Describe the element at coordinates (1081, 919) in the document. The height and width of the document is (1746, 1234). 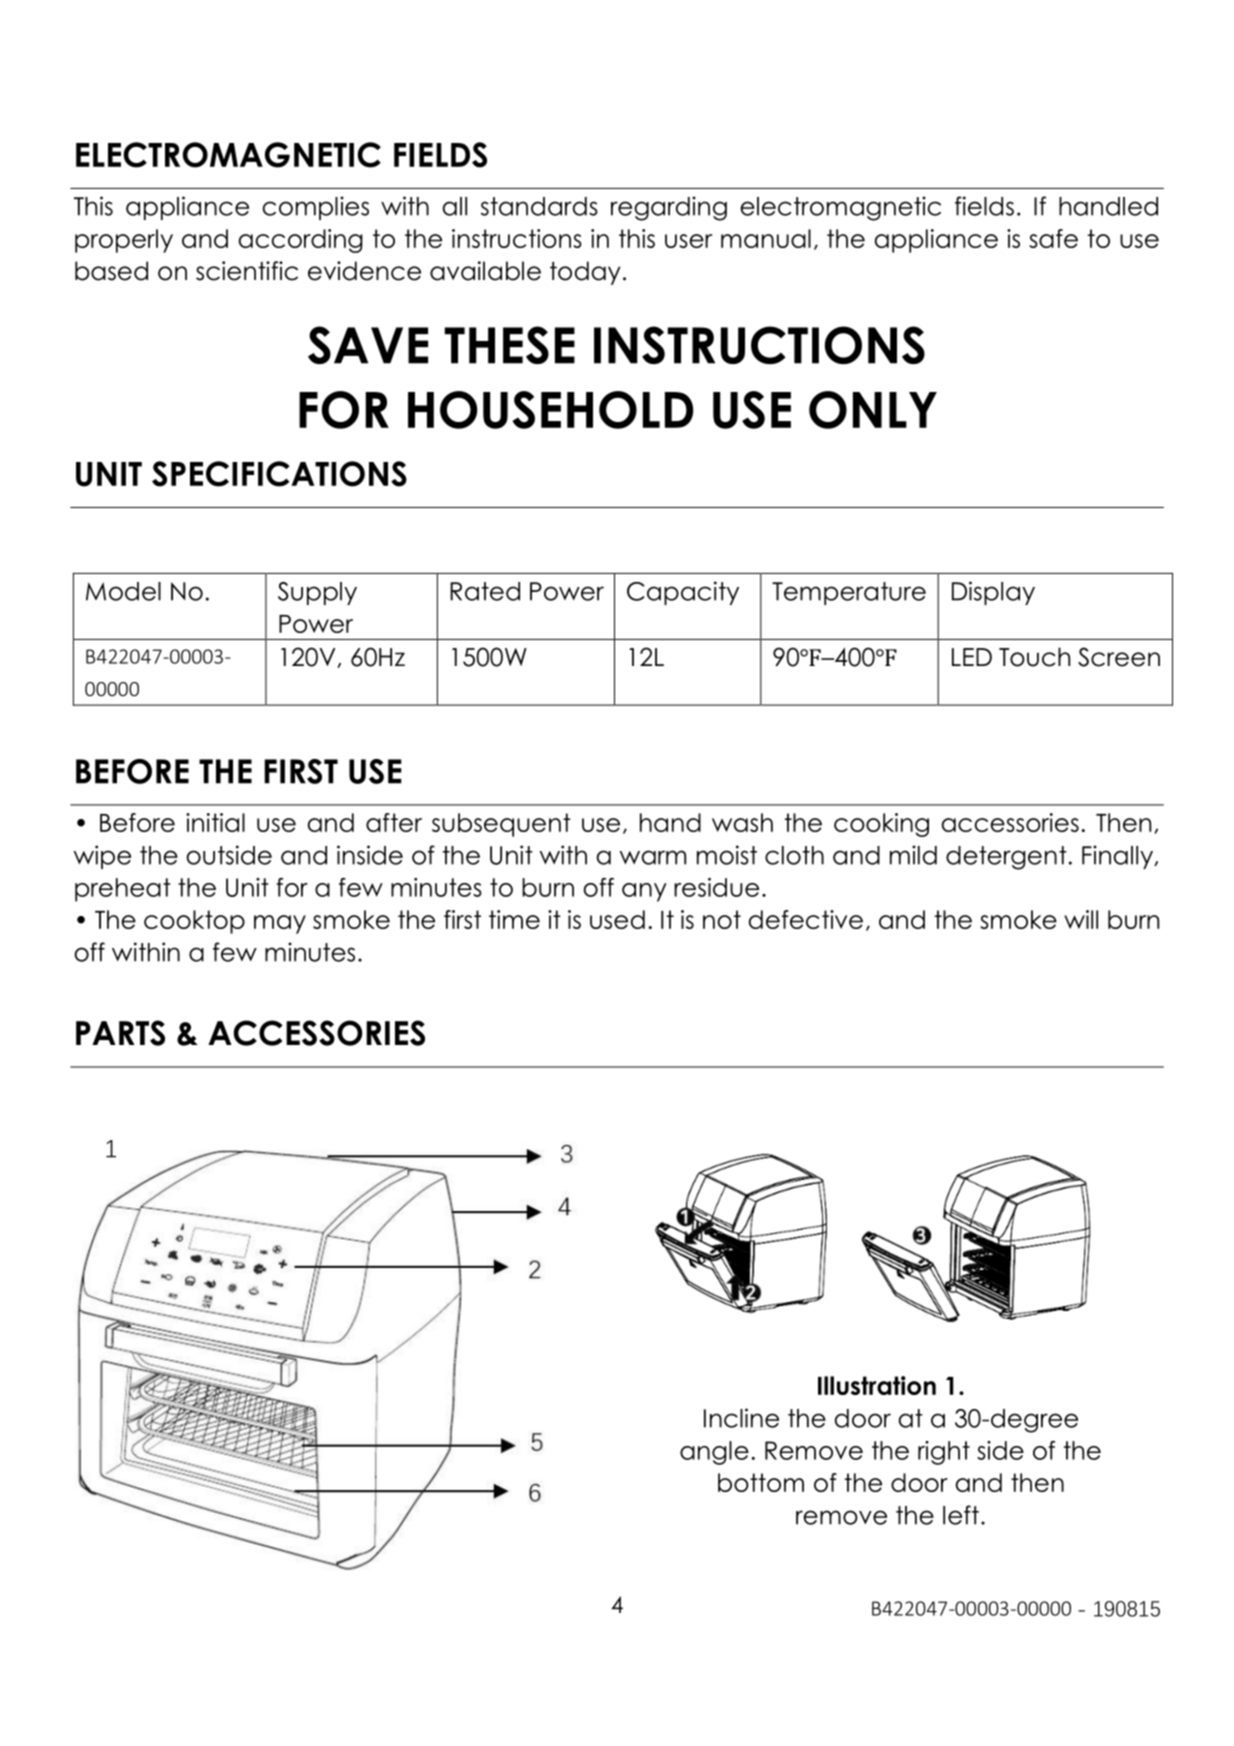
I see `will` at that location.
